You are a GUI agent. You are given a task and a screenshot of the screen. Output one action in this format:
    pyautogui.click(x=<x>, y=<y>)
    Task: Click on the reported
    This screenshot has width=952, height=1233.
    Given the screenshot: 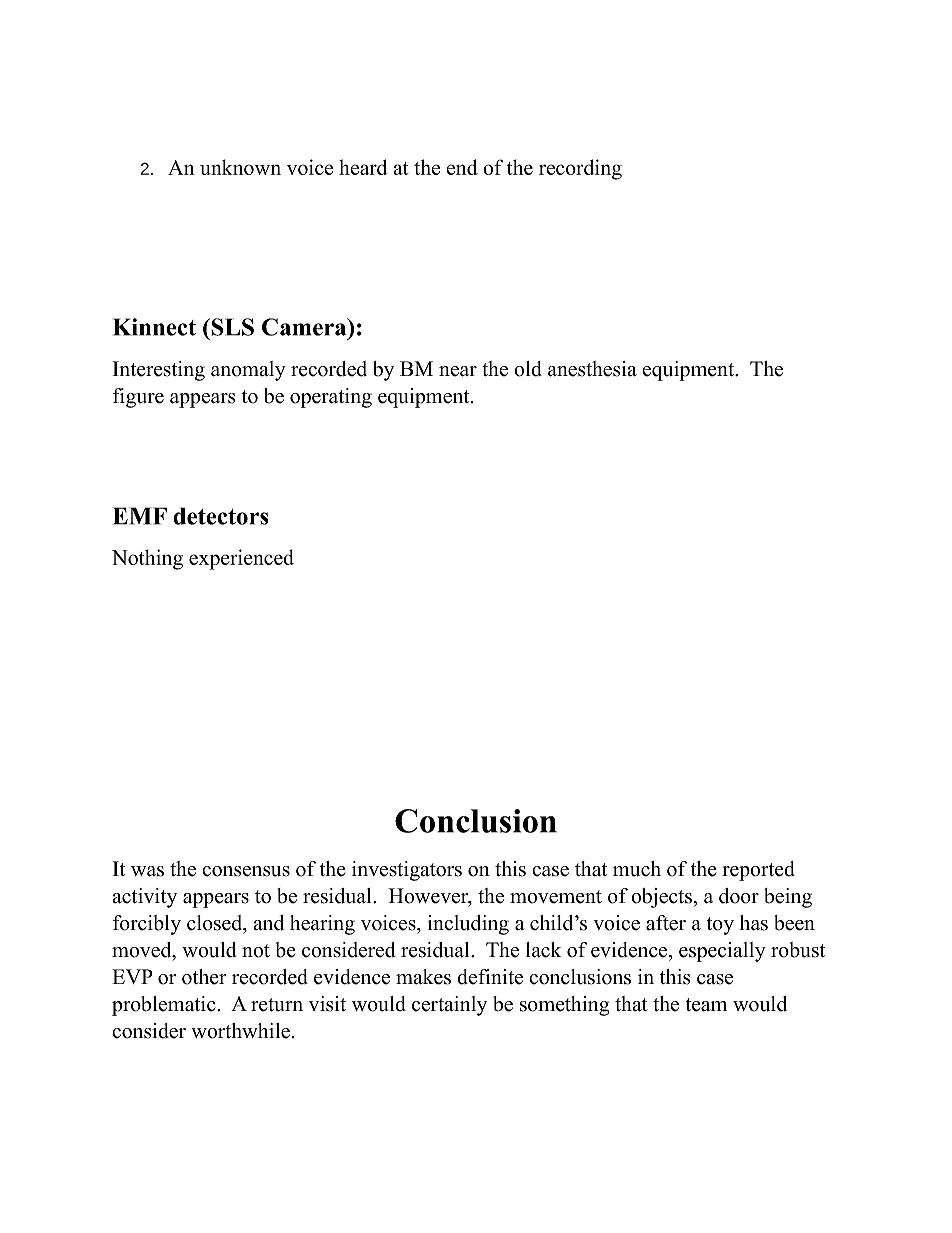 What is the action you would take?
    pyautogui.click(x=758, y=871)
